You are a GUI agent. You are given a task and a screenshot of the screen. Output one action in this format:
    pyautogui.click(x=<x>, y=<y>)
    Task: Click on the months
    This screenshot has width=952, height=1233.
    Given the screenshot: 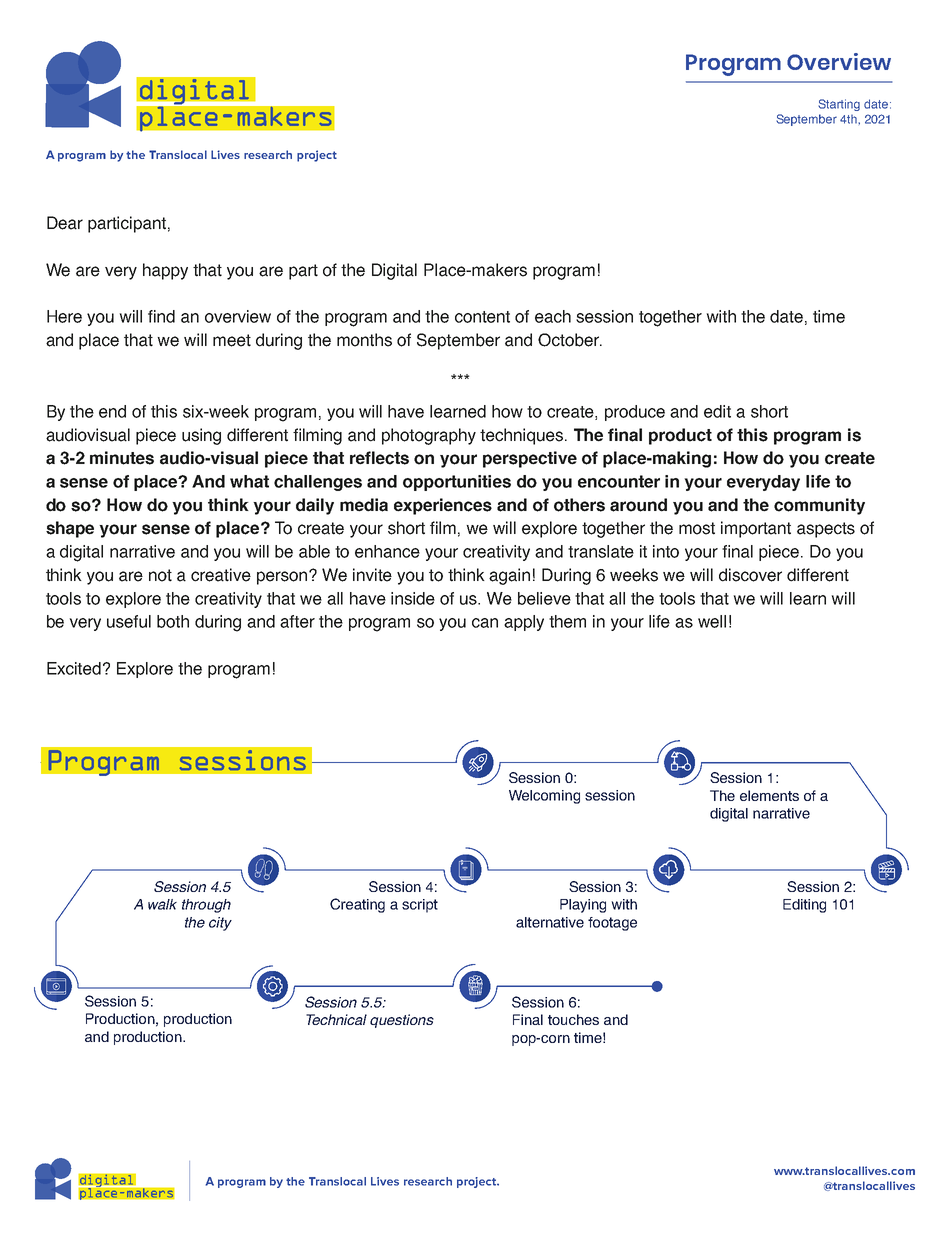 What is the action you would take?
    pyautogui.click(x=364, y=340)
